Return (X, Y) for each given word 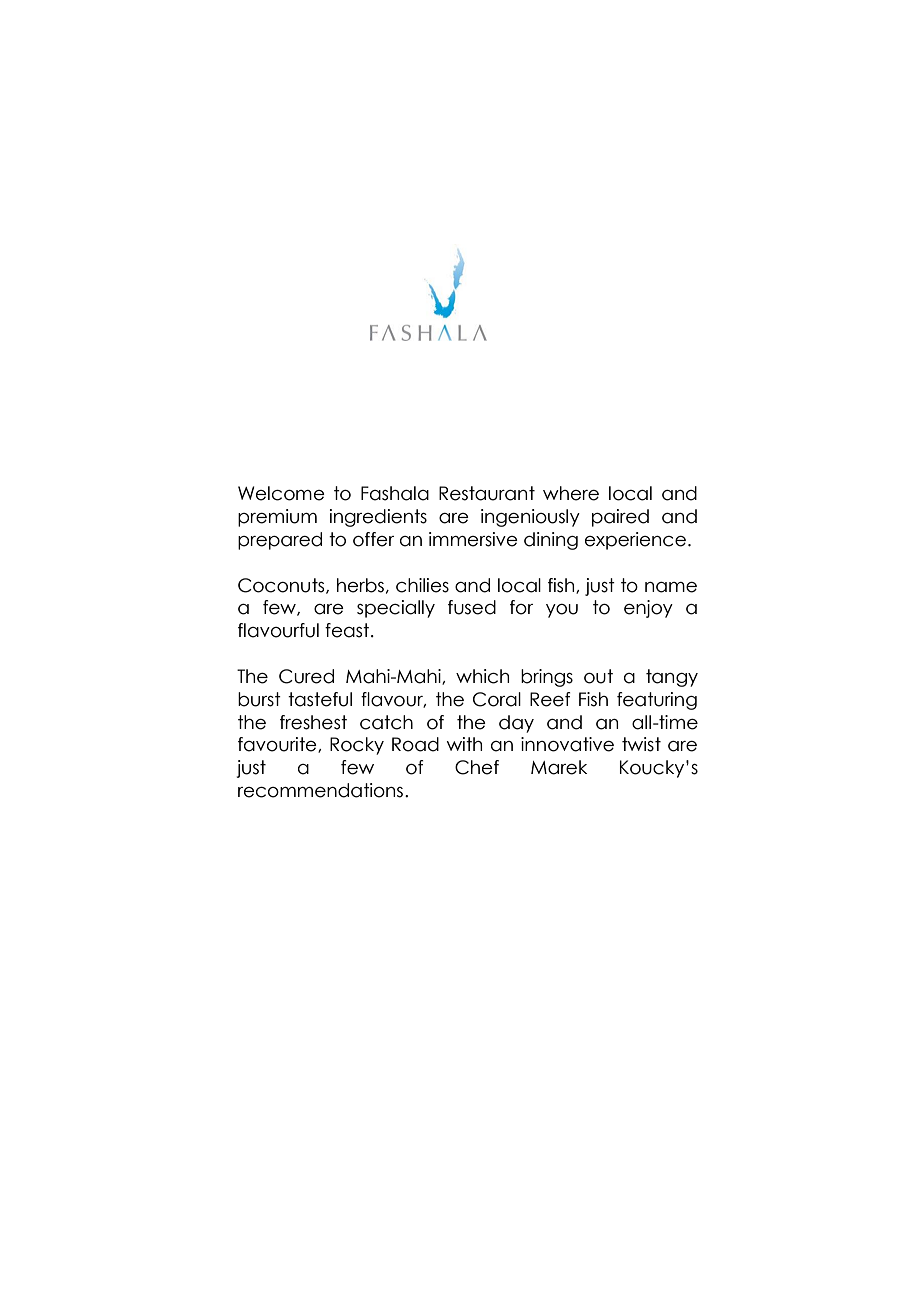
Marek (559, 767)
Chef (477, 767)
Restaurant (487, 493)
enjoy (648, 609)
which (482, 676)
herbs (360, 585)
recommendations (320, 790)
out (598, 676)
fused (472, 607)
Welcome (281, 493)
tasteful (320, 699)
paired (620, 518)
